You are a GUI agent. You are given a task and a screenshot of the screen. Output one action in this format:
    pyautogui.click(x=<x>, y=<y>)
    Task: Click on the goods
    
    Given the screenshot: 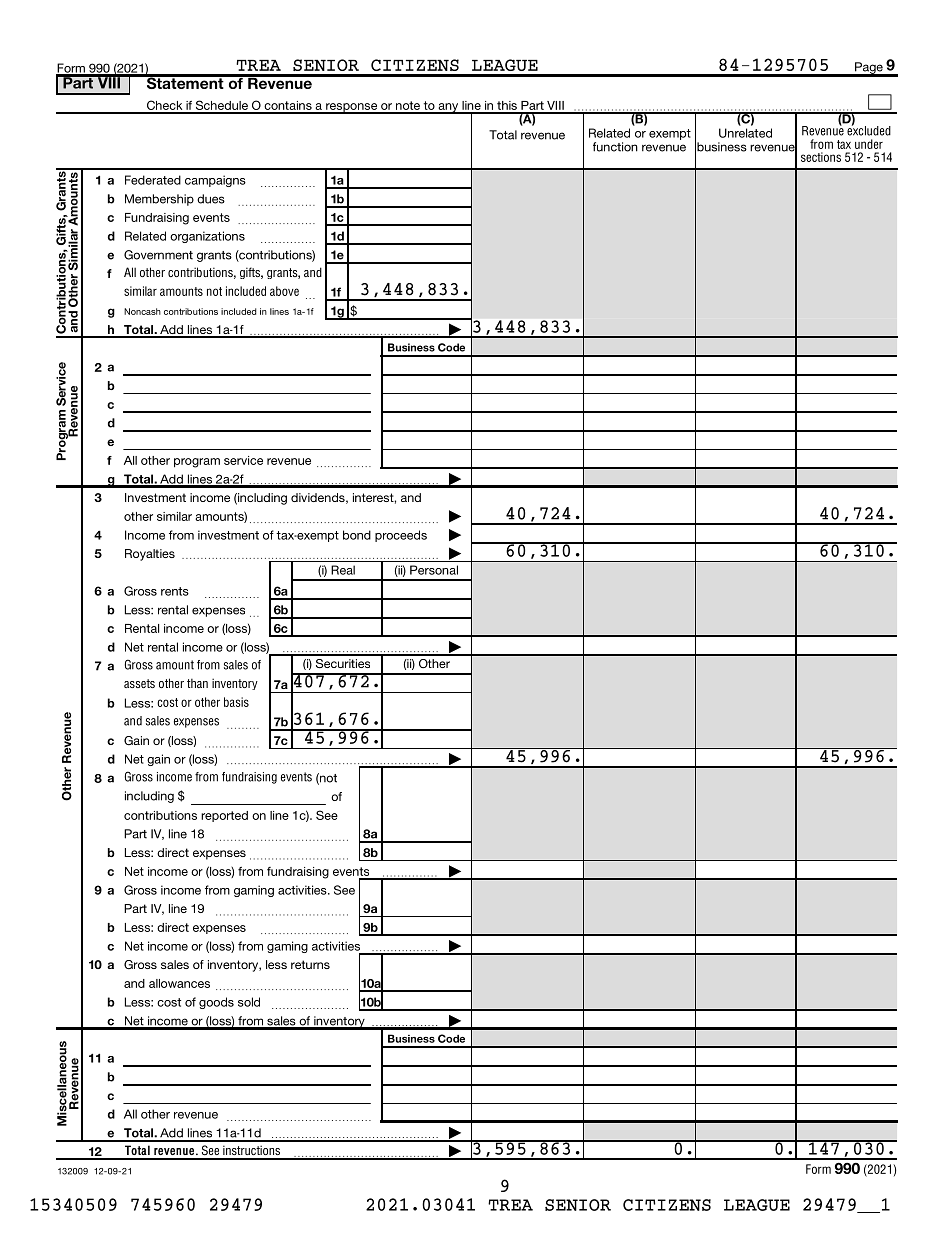 What is the action you would take?
    pyautogui.click(x=216, y=1003)
